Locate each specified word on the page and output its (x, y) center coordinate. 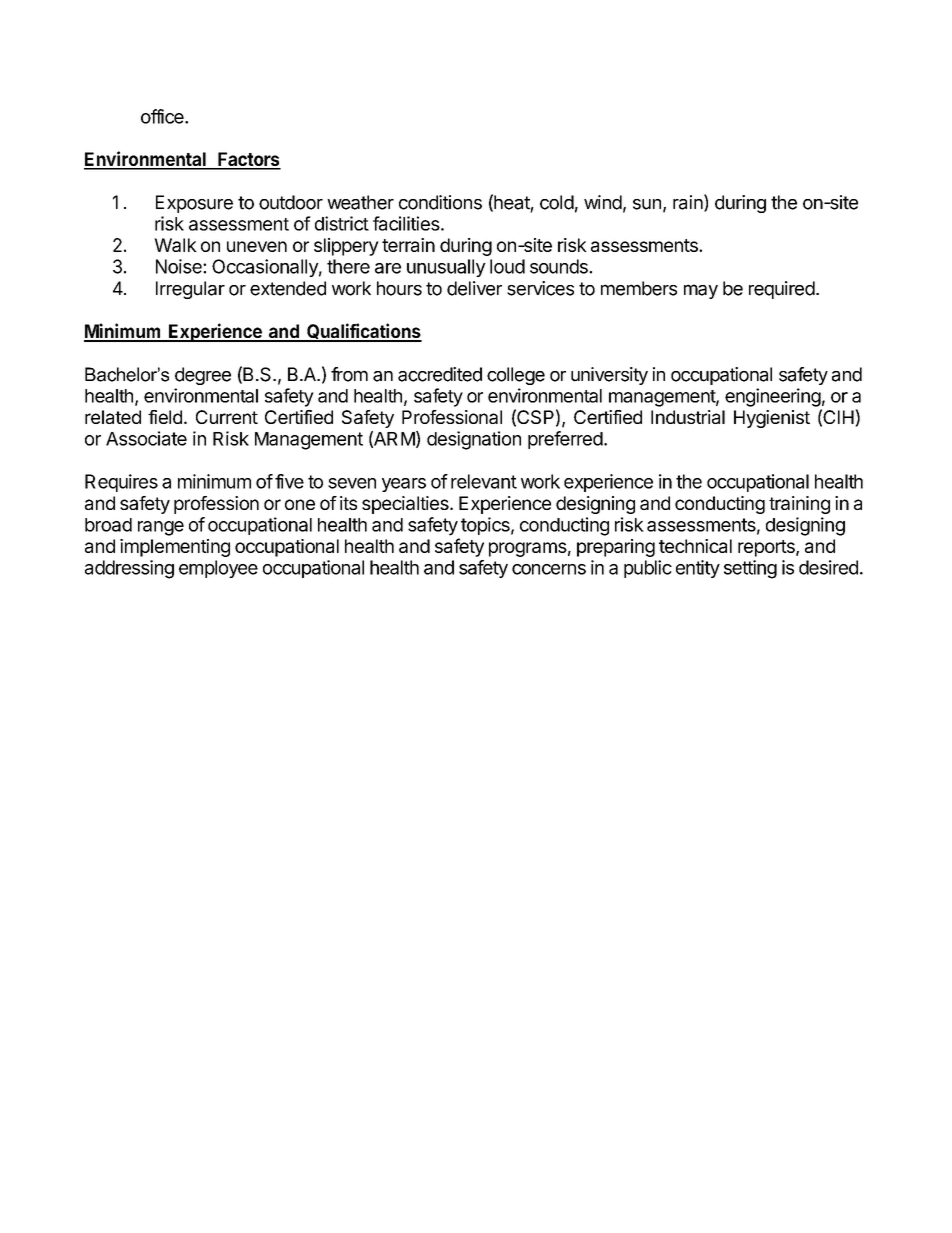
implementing (175, 548)
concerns (549, 569)
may (701, 291)
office (163, 116)
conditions (440, 202)
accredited (440, 374)
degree (203, 376)
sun (647, 204)
